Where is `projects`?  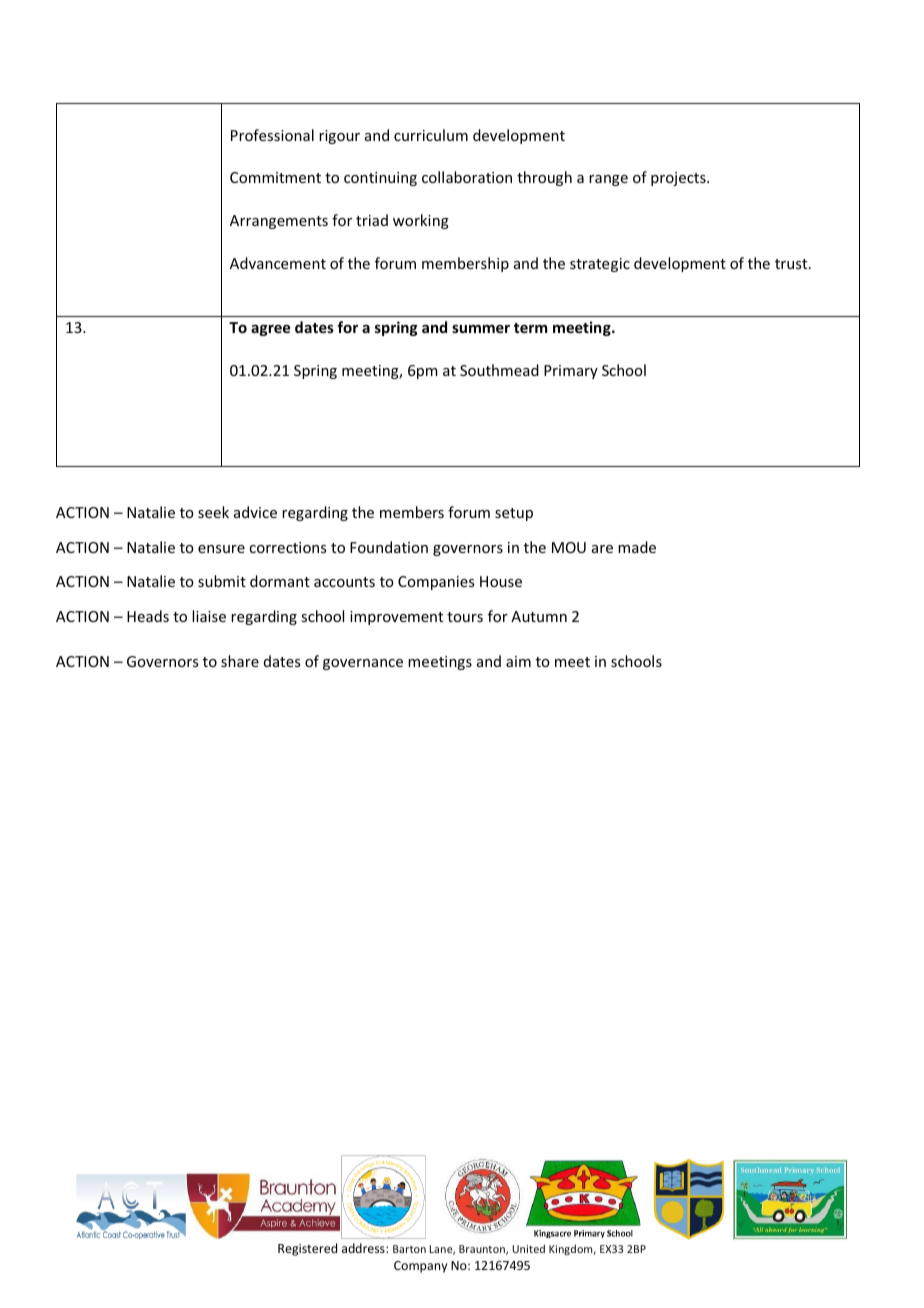 projects is located at coordinates (679, 179).
